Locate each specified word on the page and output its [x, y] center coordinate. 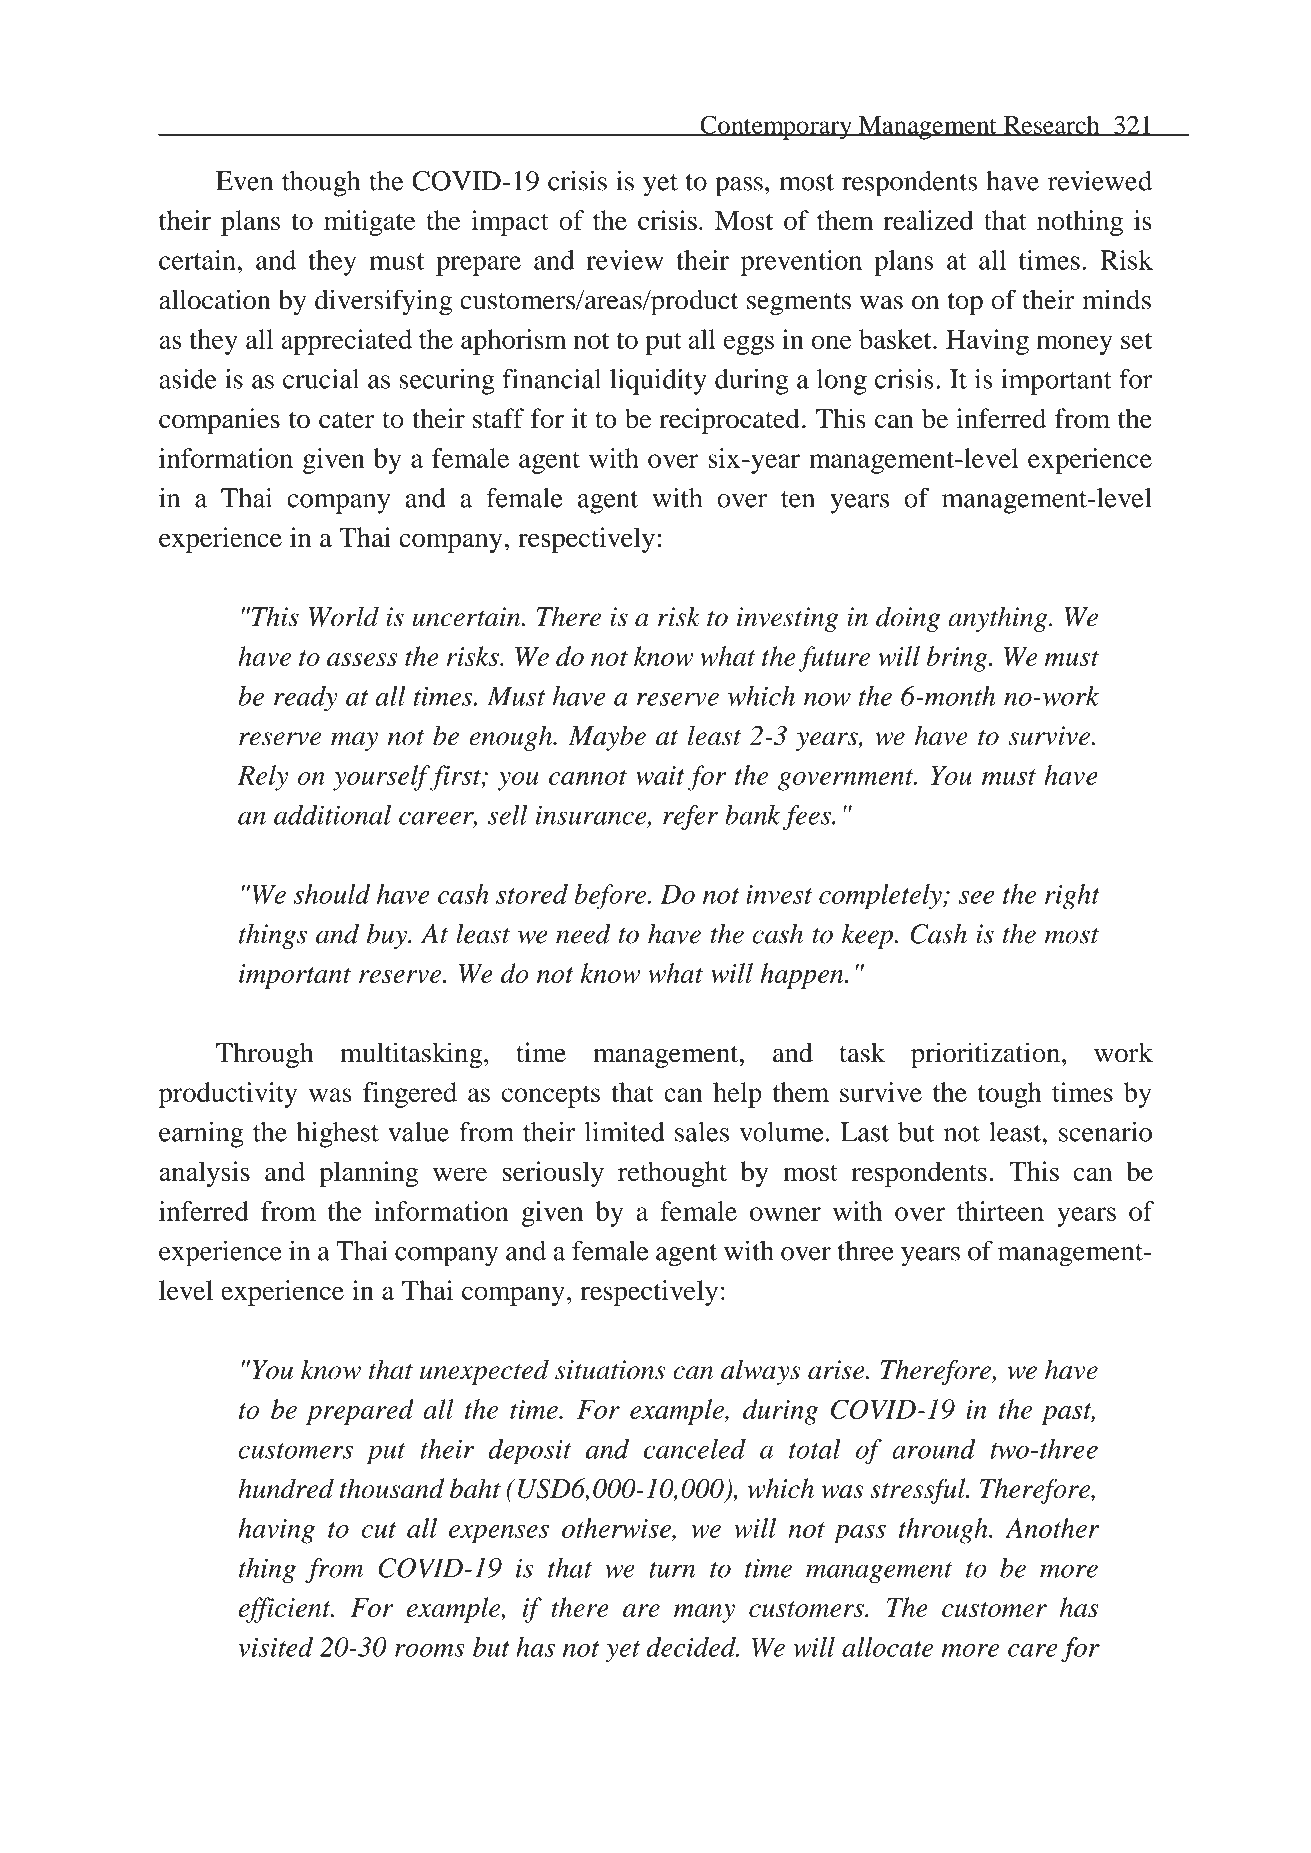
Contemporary [776, 128]
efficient [285, 1610]
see [976, 897]
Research [1052, 125]
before [611, 897]
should [332, 894]
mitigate [370, 223]
